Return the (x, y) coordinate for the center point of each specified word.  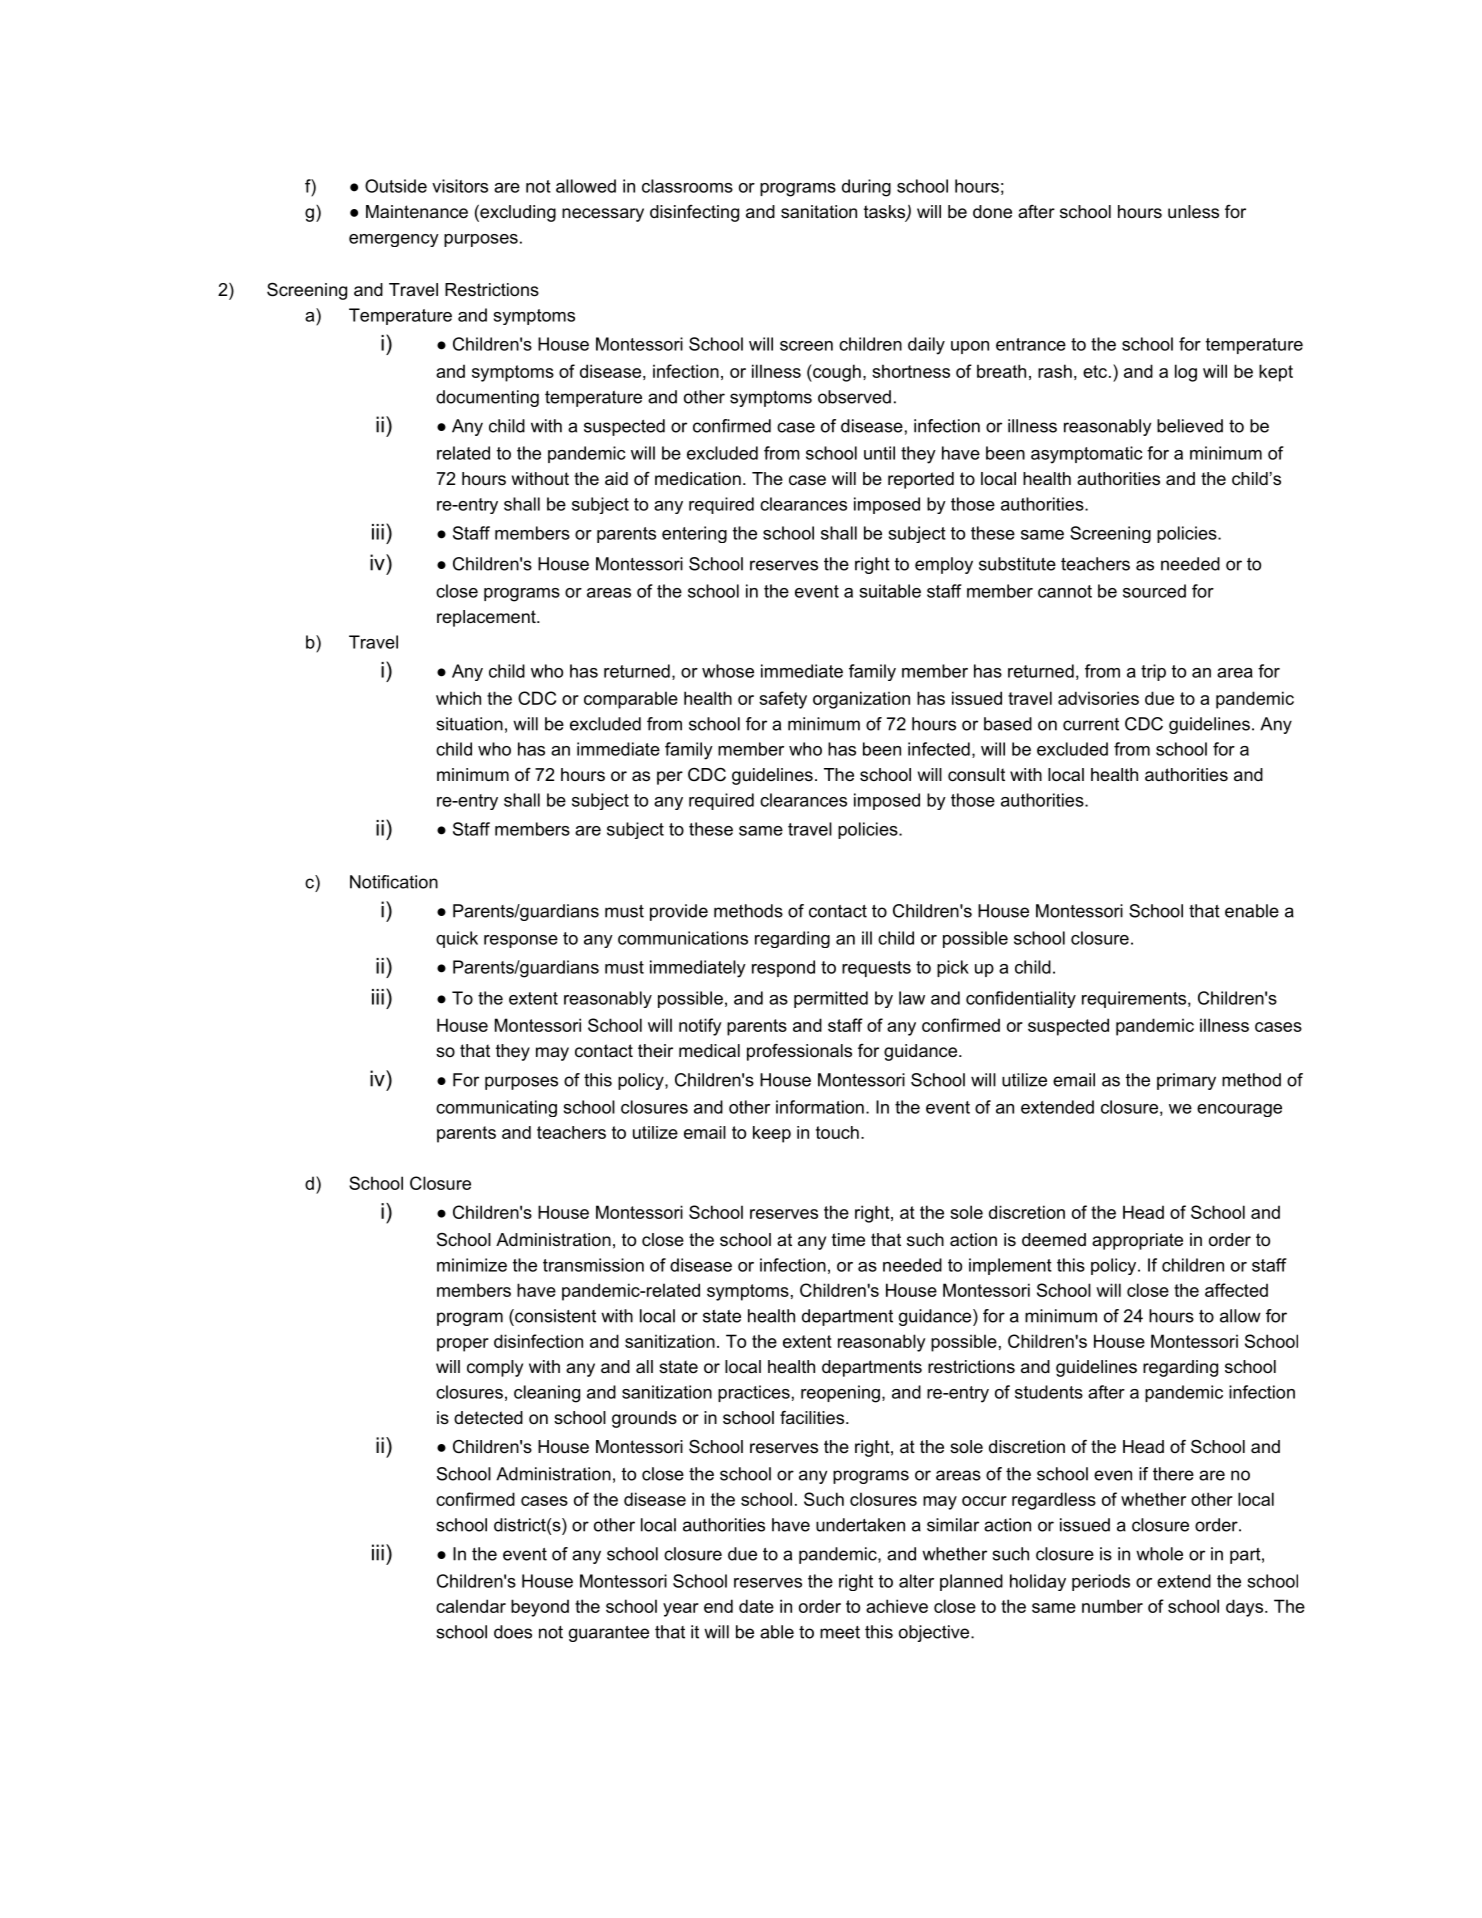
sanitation (819, 212)
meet (840, 1632)
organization (861, 700)
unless (1193, 212)
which (458, 698)
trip (1153, 672)
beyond (540, 1608)
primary (1186, 1081)
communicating (496, 1108)
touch (837, 1132)
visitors (460, 186)
